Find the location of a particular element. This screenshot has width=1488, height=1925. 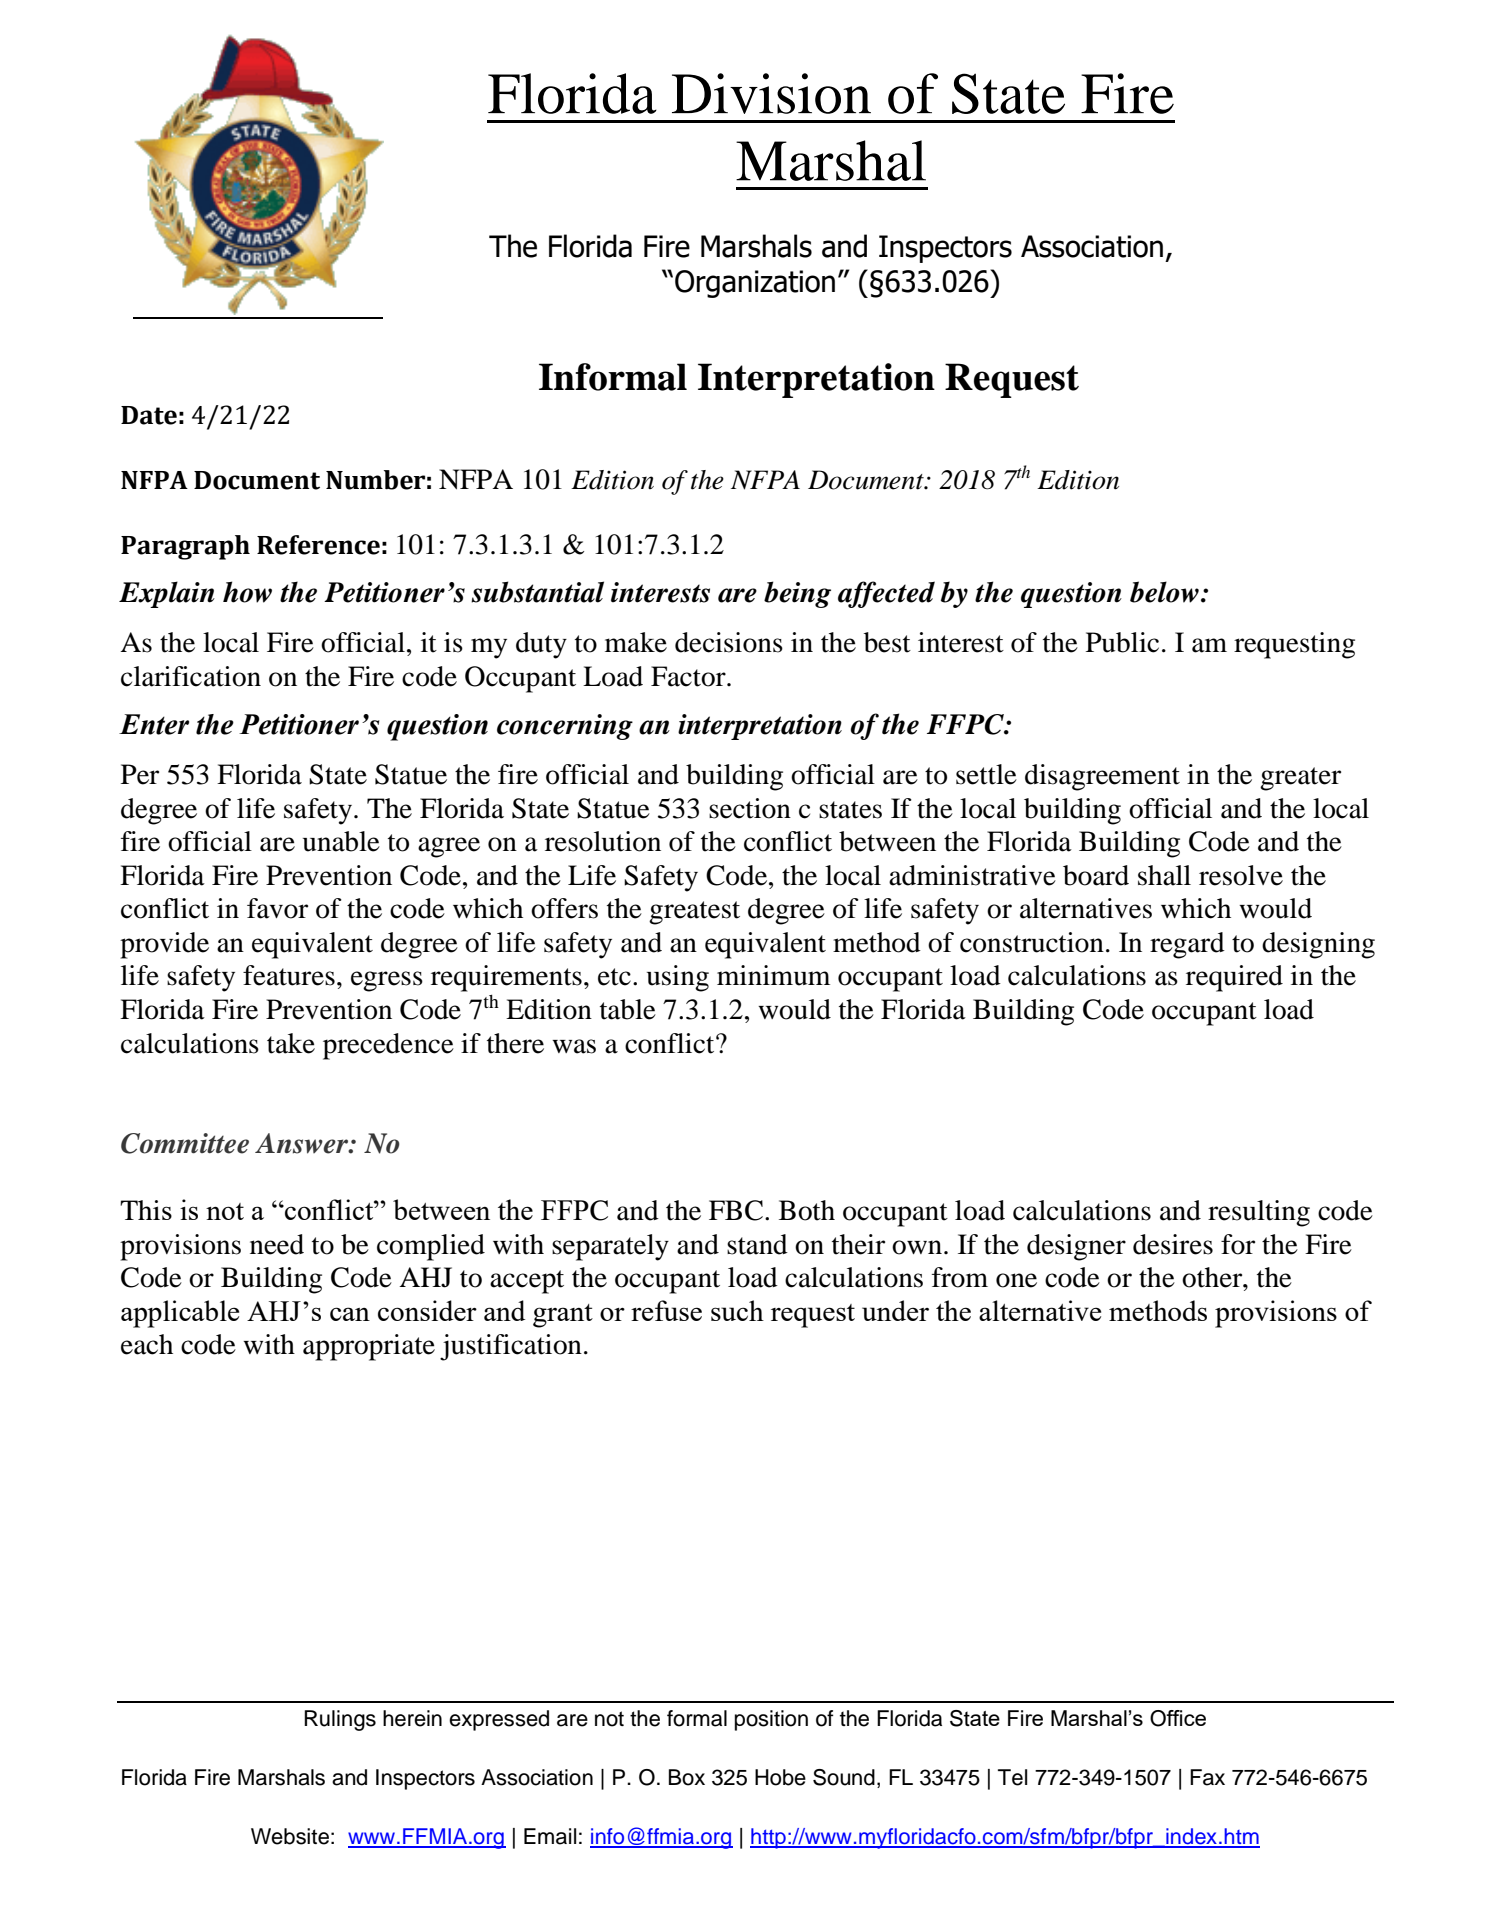

Date is located at coordinates (149, 415).
